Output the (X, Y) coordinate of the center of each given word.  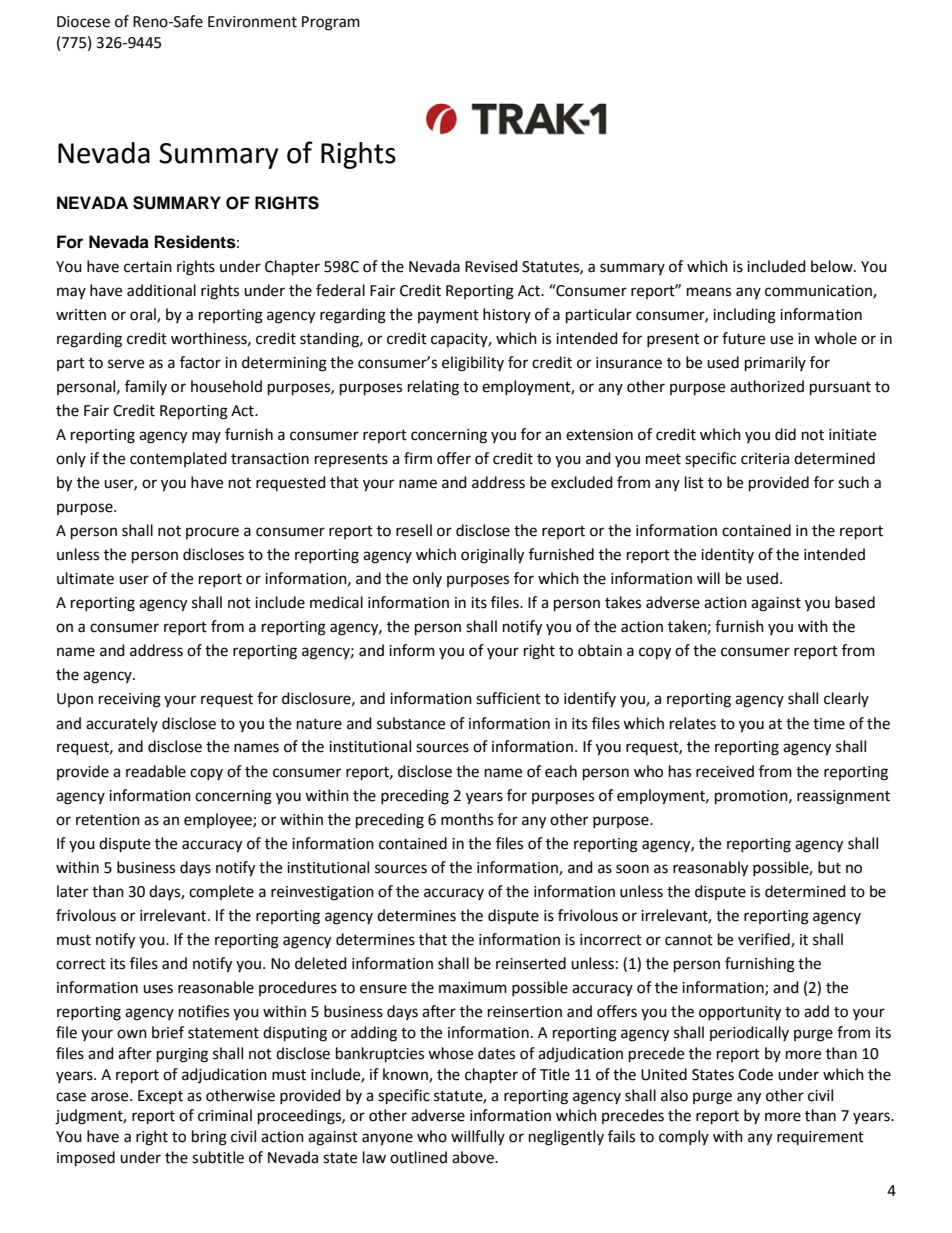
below (833, 266)
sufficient (508, 698)
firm (418, 458)
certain (148, 267)
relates (693, 723)
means (709, 292)
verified (765, 940)
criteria (765, 459)
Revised (491, 266)
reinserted (531, 963)
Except (160, 1097)
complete (221, 892)
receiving (130, 700)
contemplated (178, 459)
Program (331, 23)
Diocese (83, 22)
